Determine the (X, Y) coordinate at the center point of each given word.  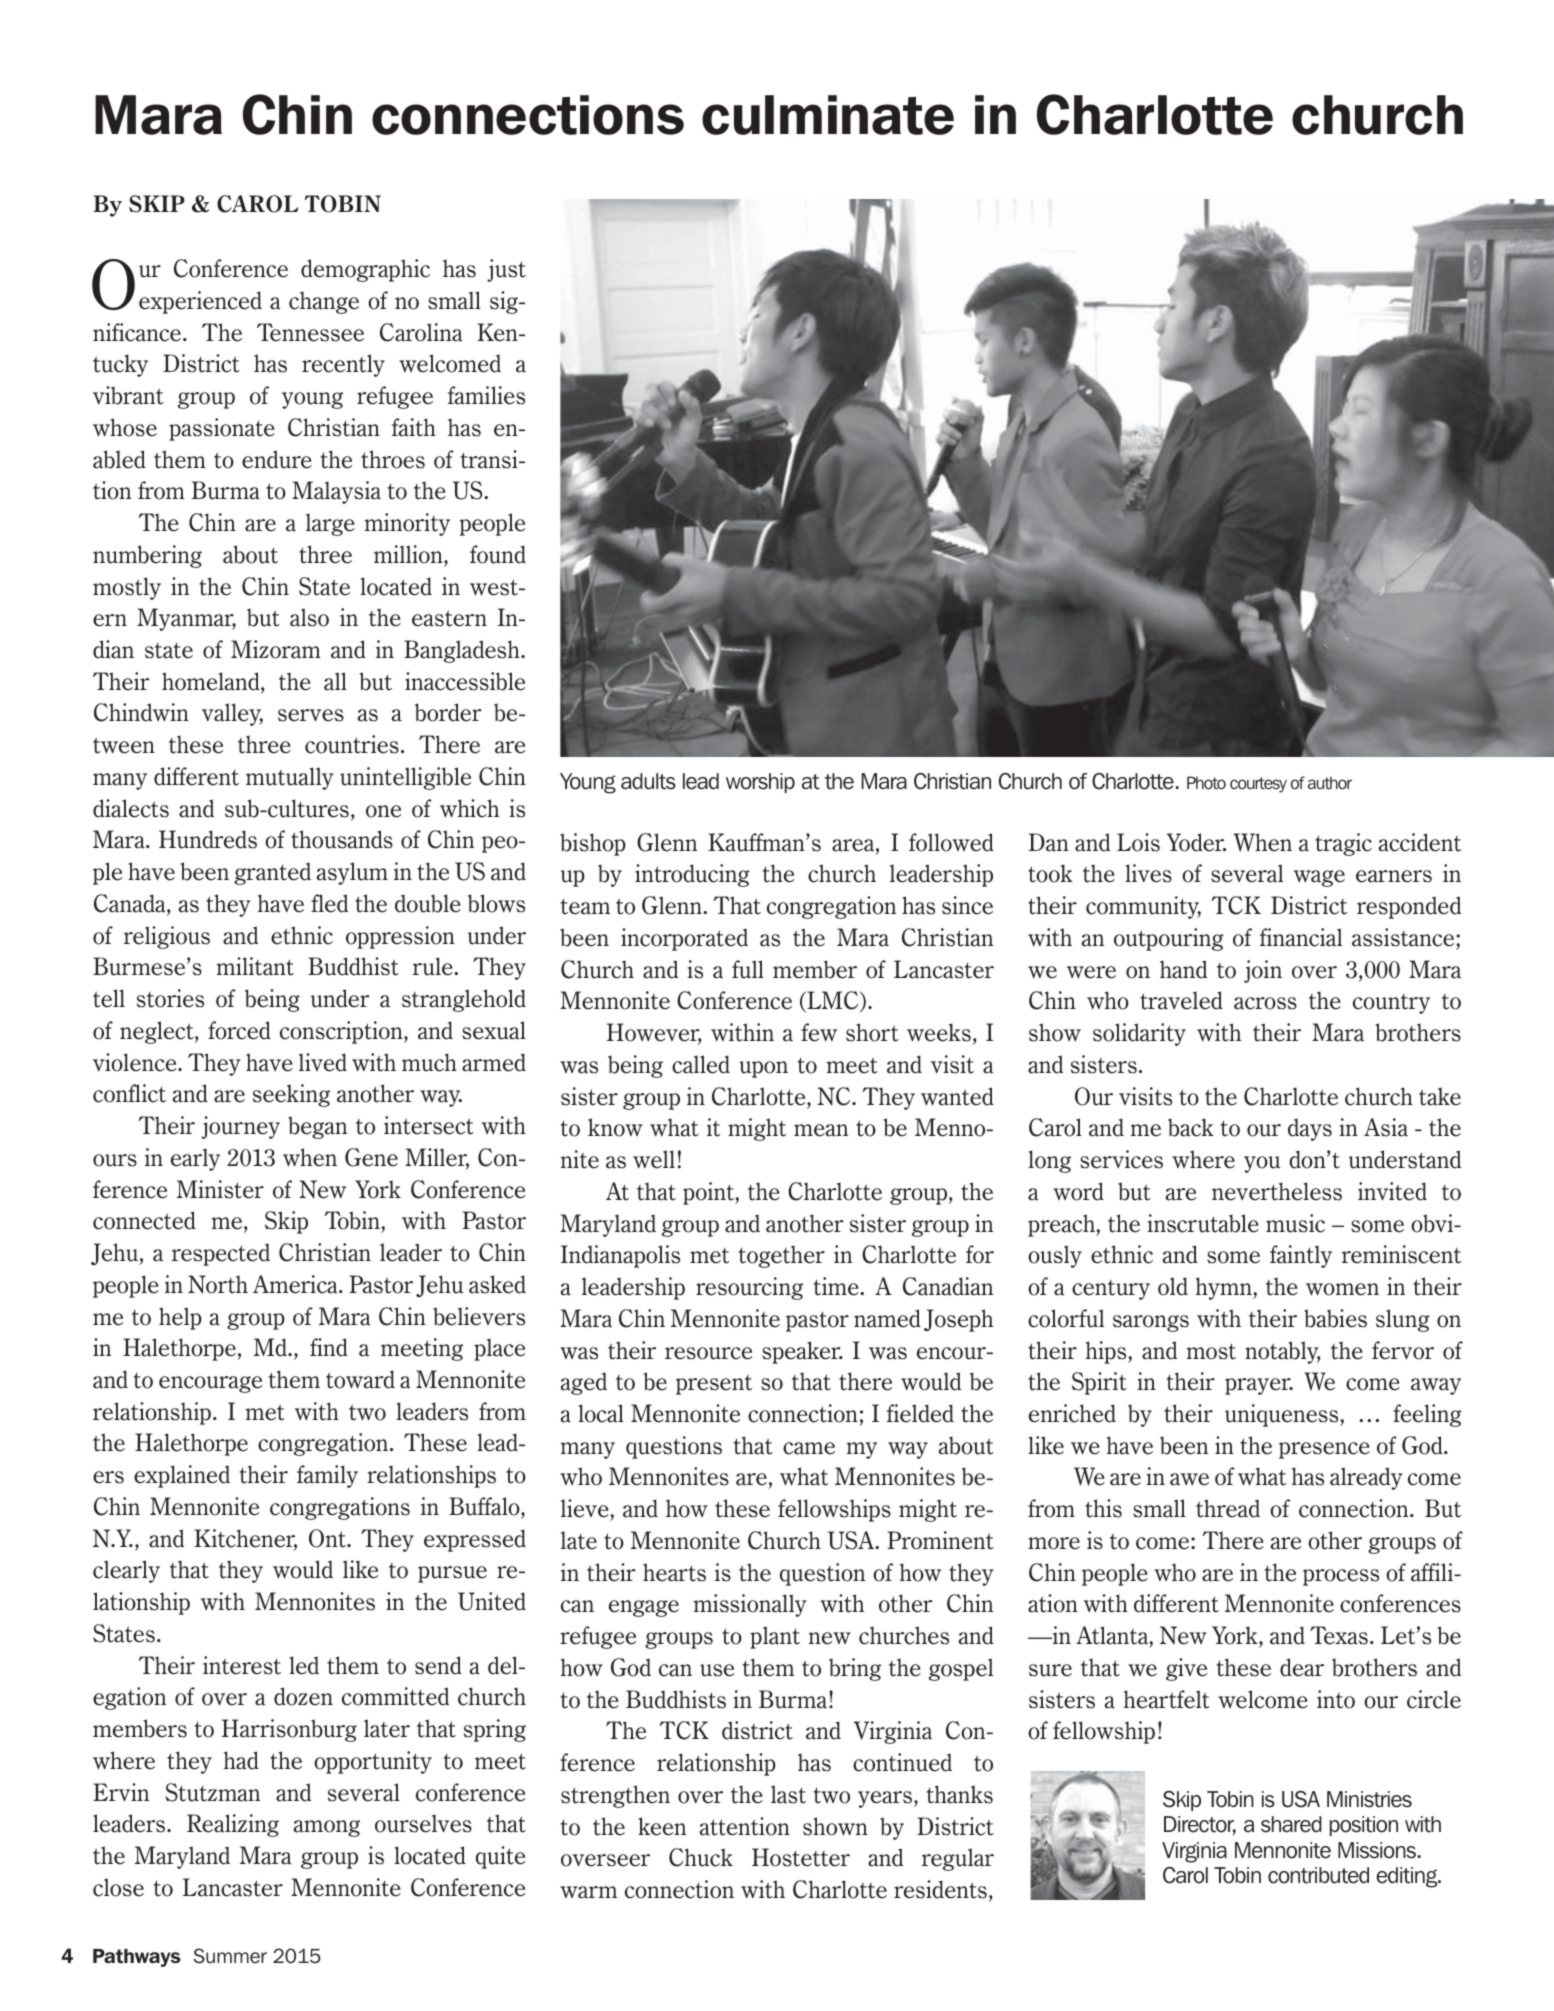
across (1265, 1003)
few (819, 1032)
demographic (365, 270)
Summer (230, 1956)
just (506, 270)
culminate (828, 115)
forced (239, 1030)
